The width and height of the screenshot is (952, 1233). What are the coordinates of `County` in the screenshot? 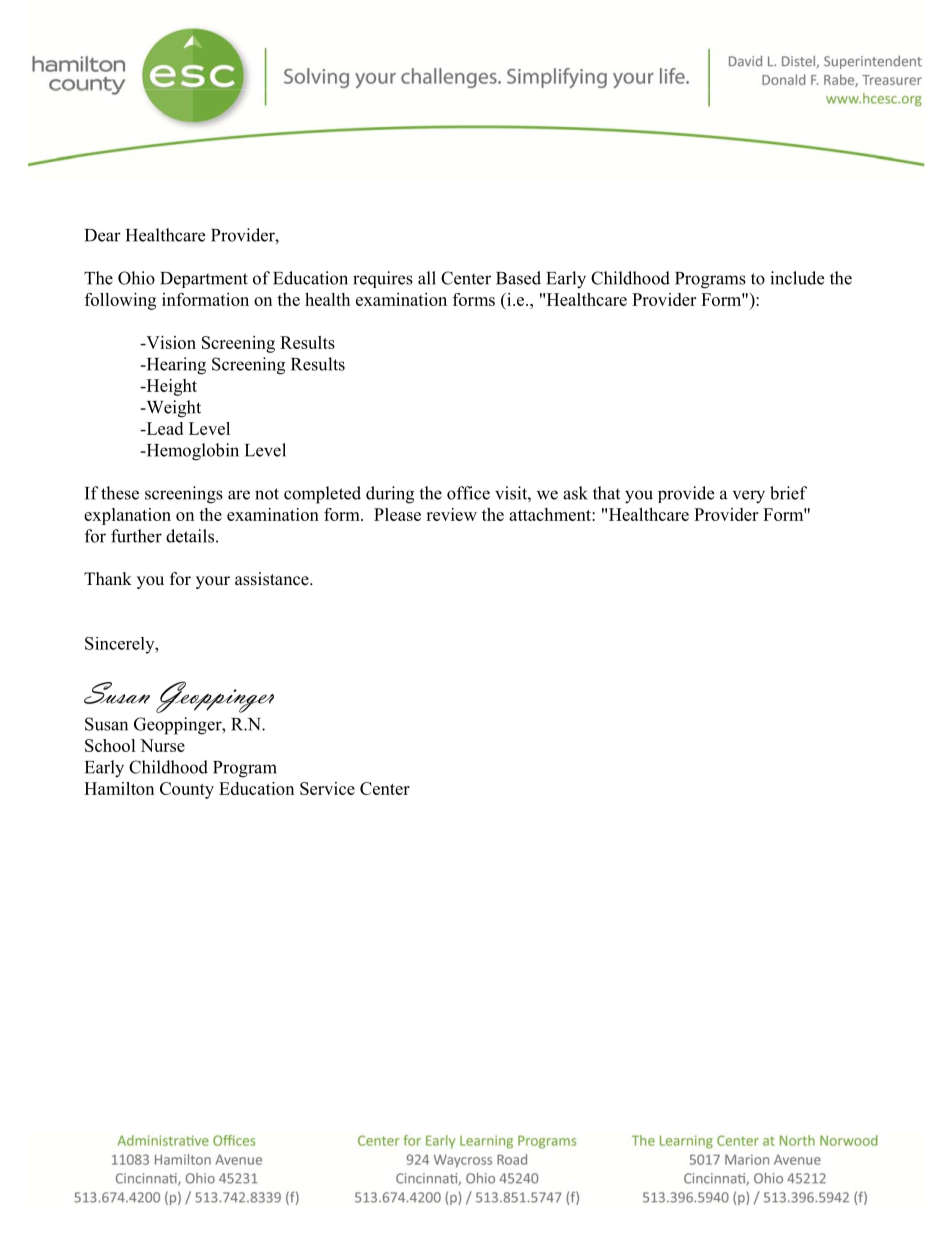 It's located at (187, 790).
